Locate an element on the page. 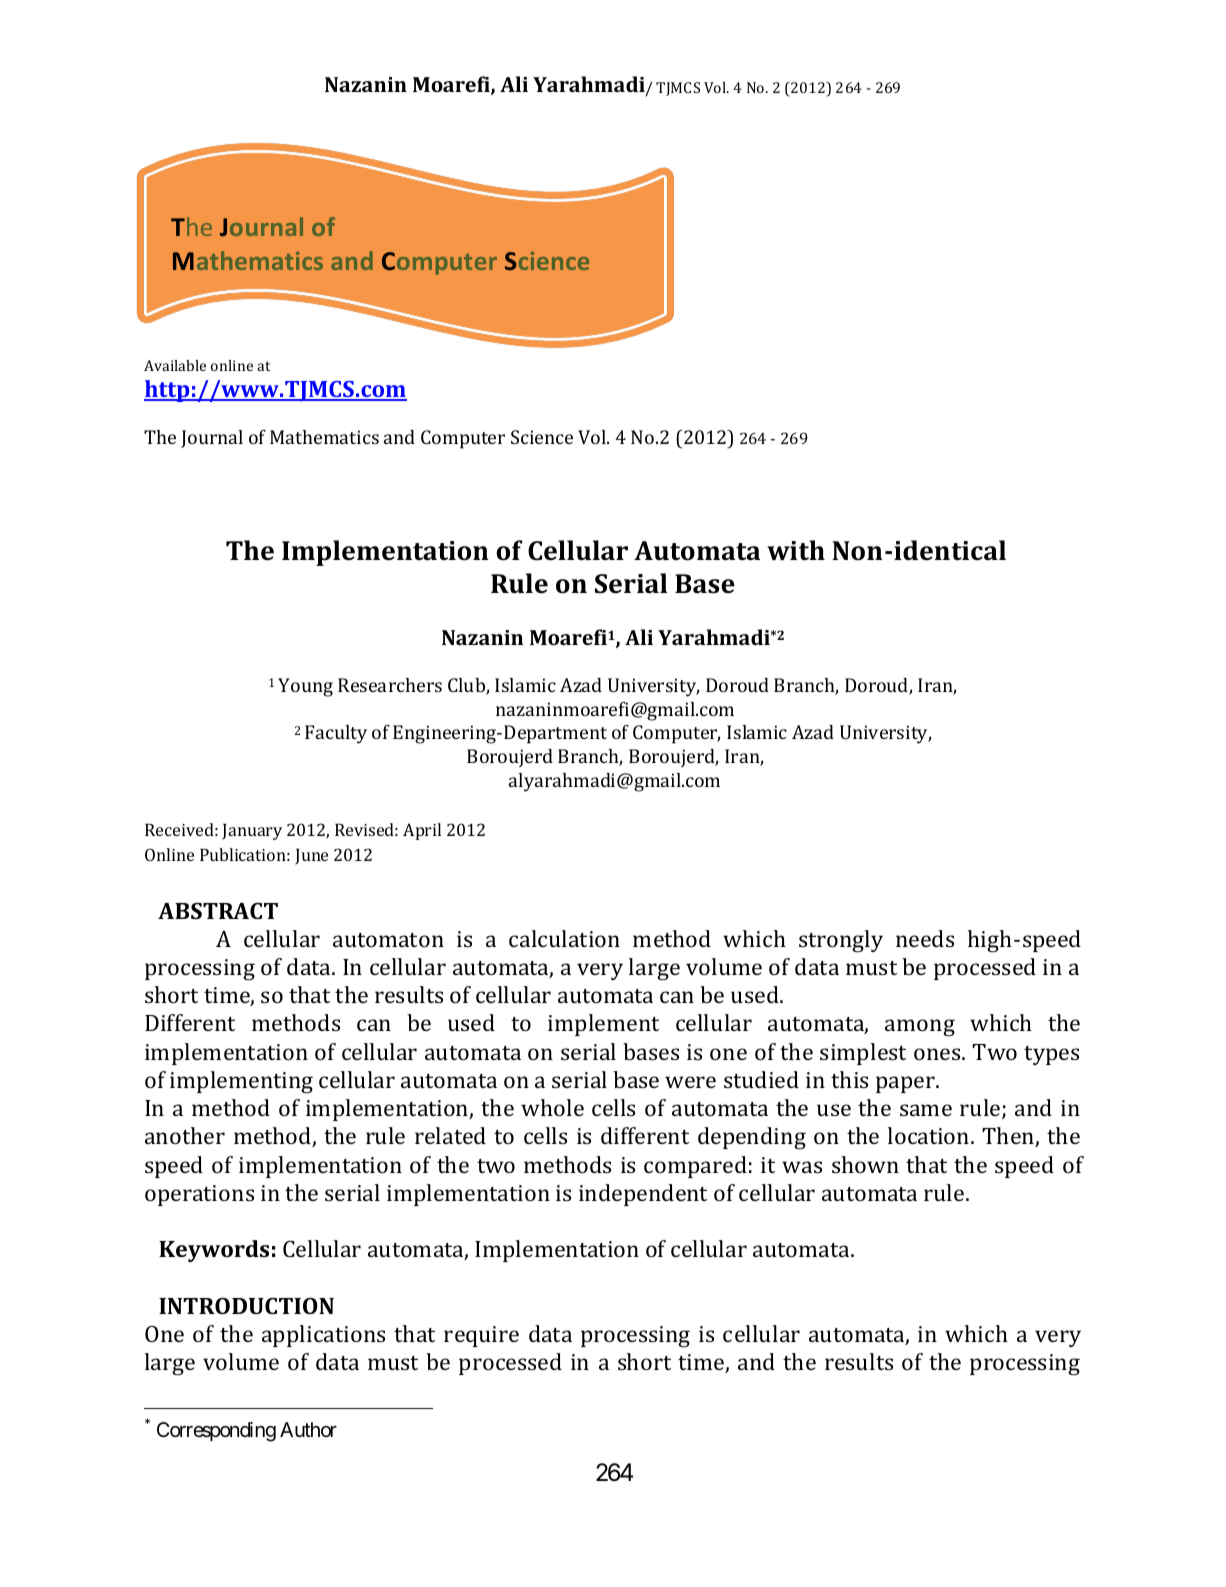 The width and height of the image is (1226, 1587). Author is located at coordinates (308, 1429).
